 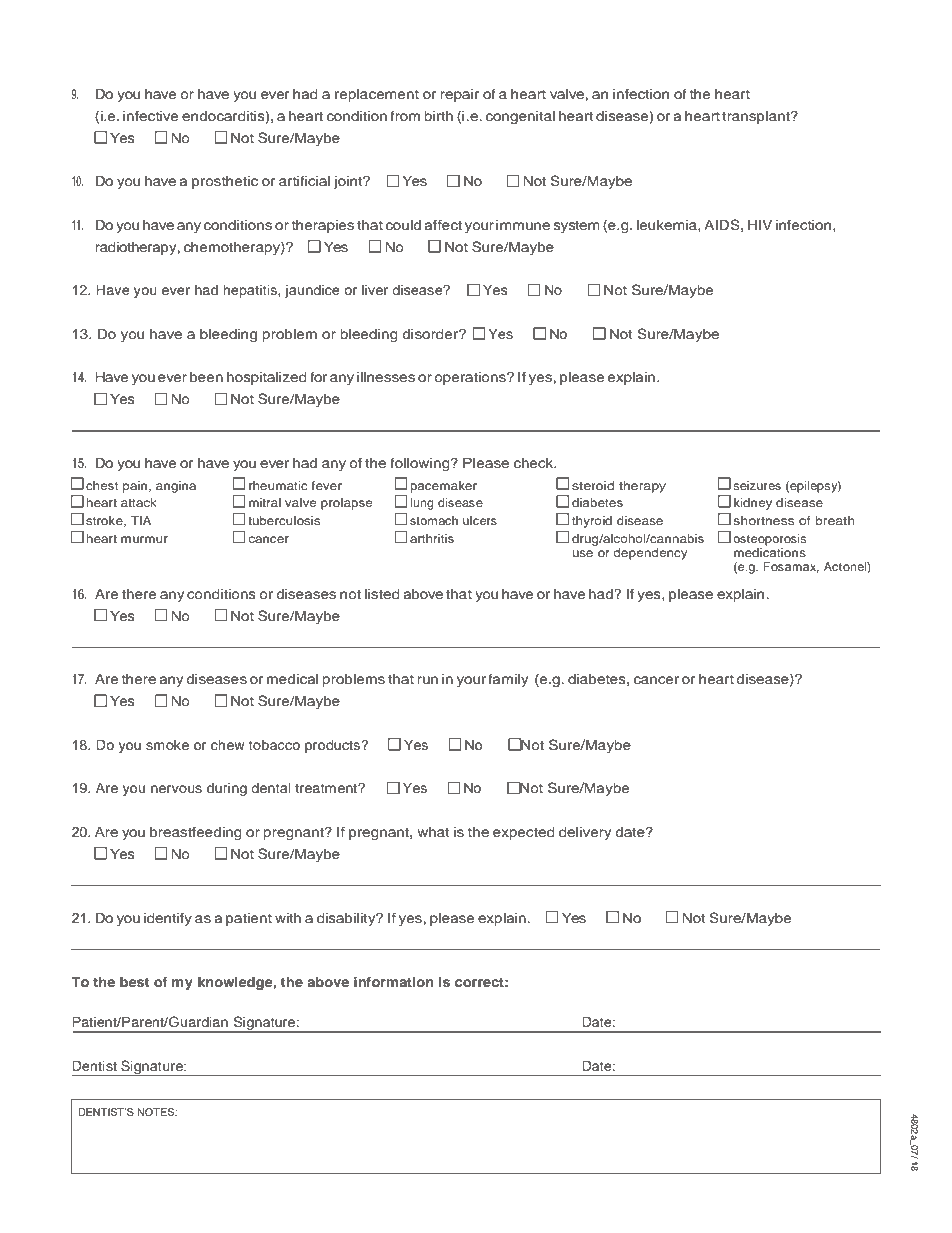 What do you see at coordinates (144, 539) in the document?
I see `murmur` at bounding box center [144, 539].
